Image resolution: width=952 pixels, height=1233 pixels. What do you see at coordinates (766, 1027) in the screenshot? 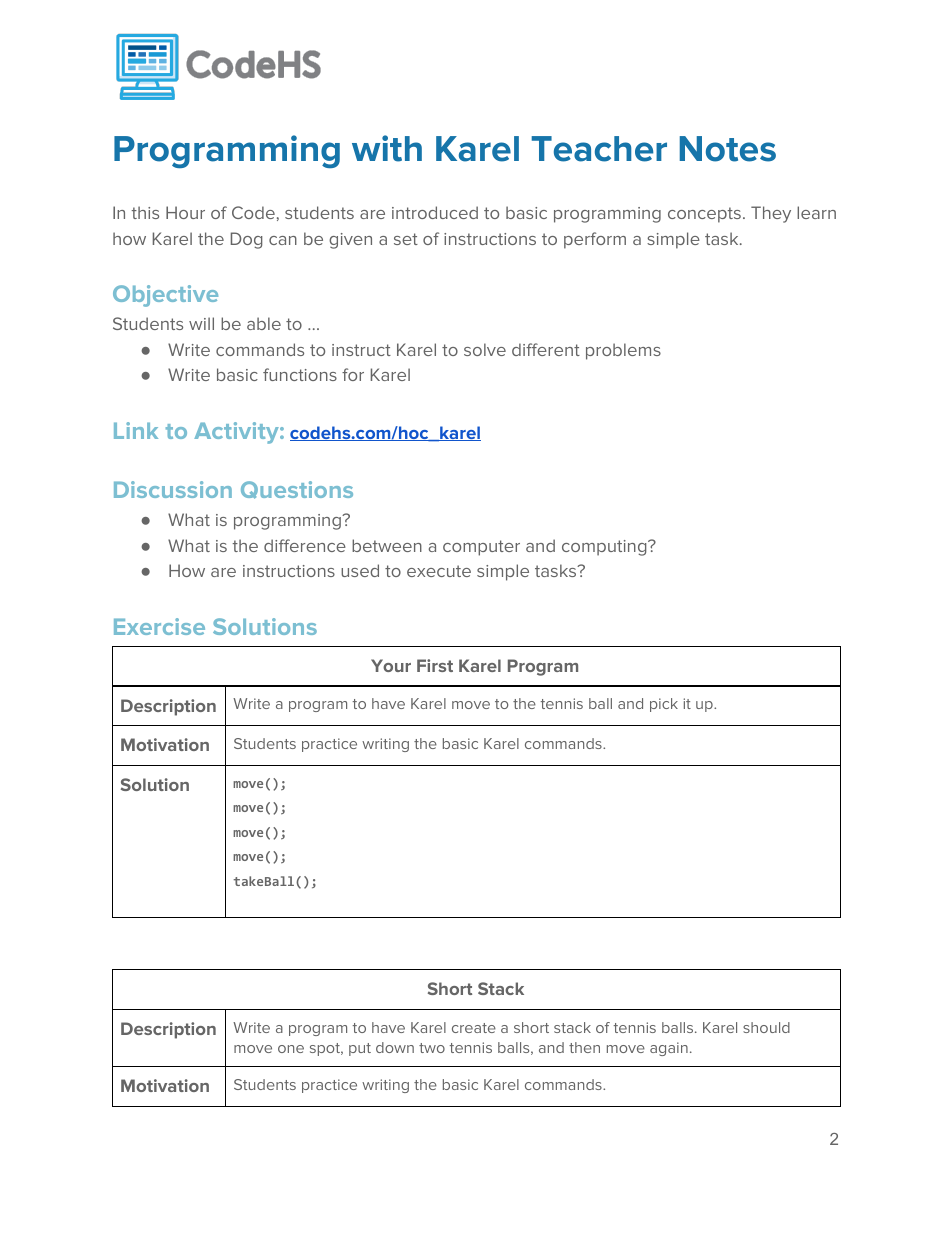
I see `should` at bounding box center [766, 1027].
